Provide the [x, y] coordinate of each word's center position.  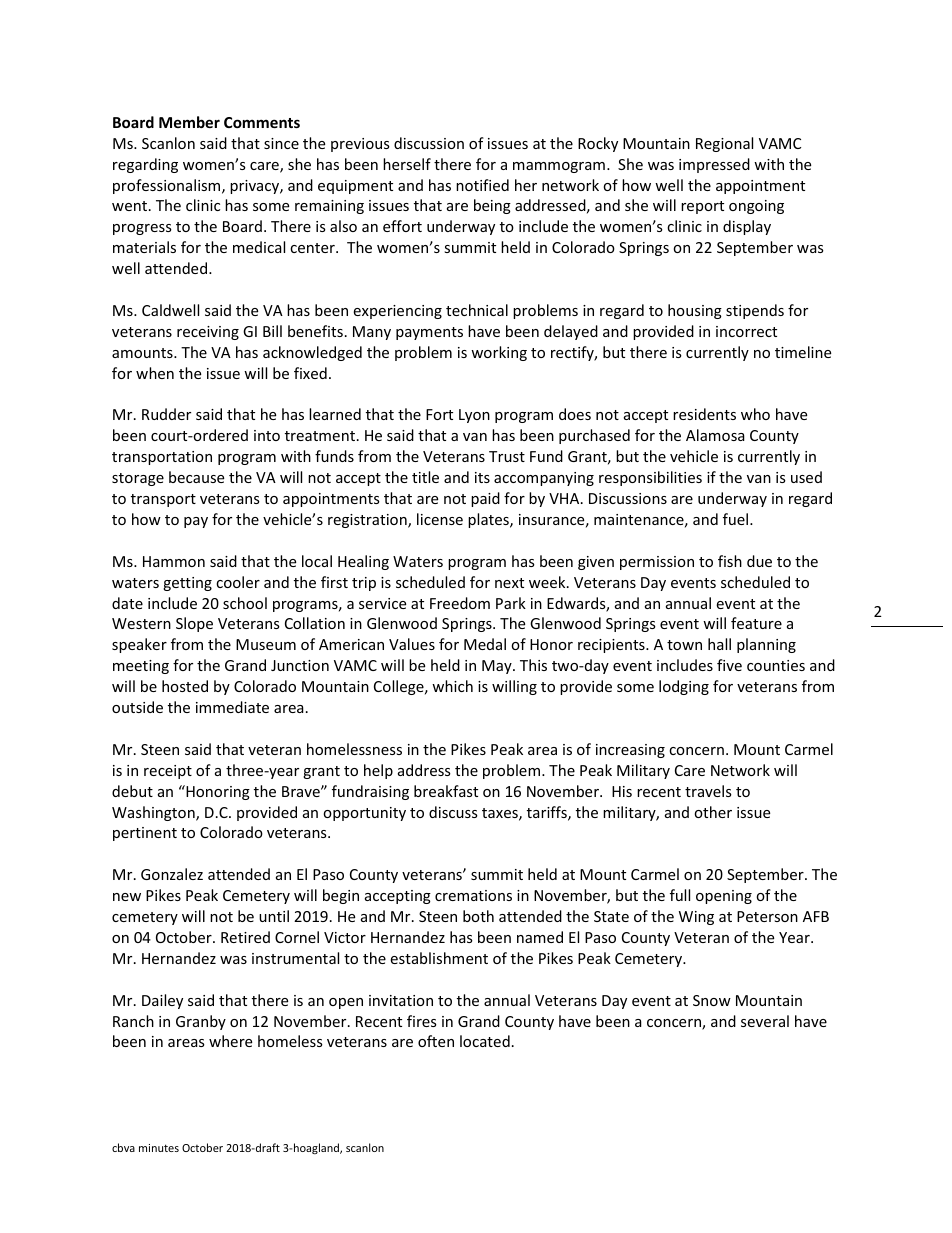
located [485, 1041]
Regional [724, 144]
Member [189, 122]
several [765, 1021]
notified [482, 185]
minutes [159, 1148]
